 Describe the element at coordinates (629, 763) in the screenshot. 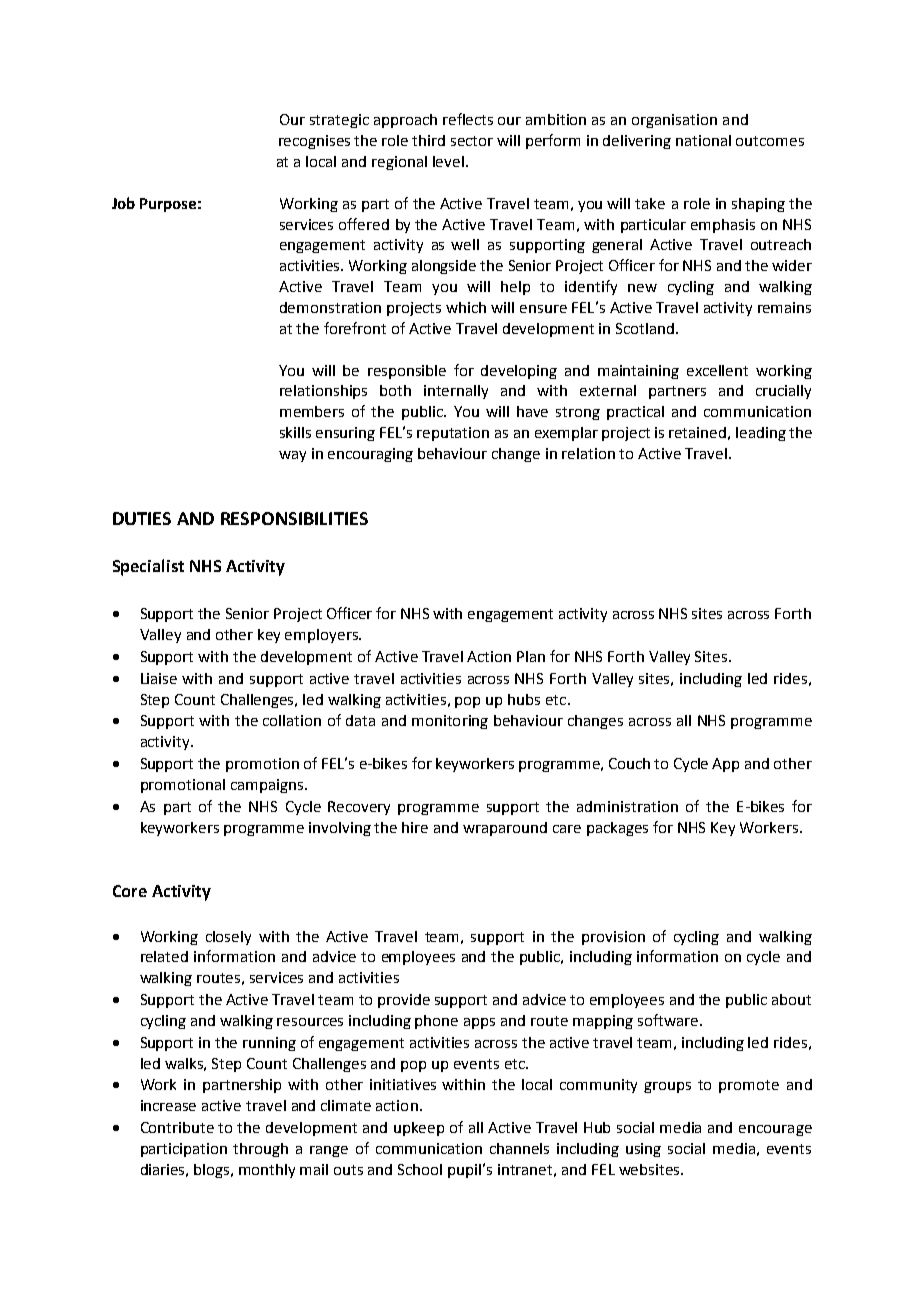

I see `Couch` at that location.
